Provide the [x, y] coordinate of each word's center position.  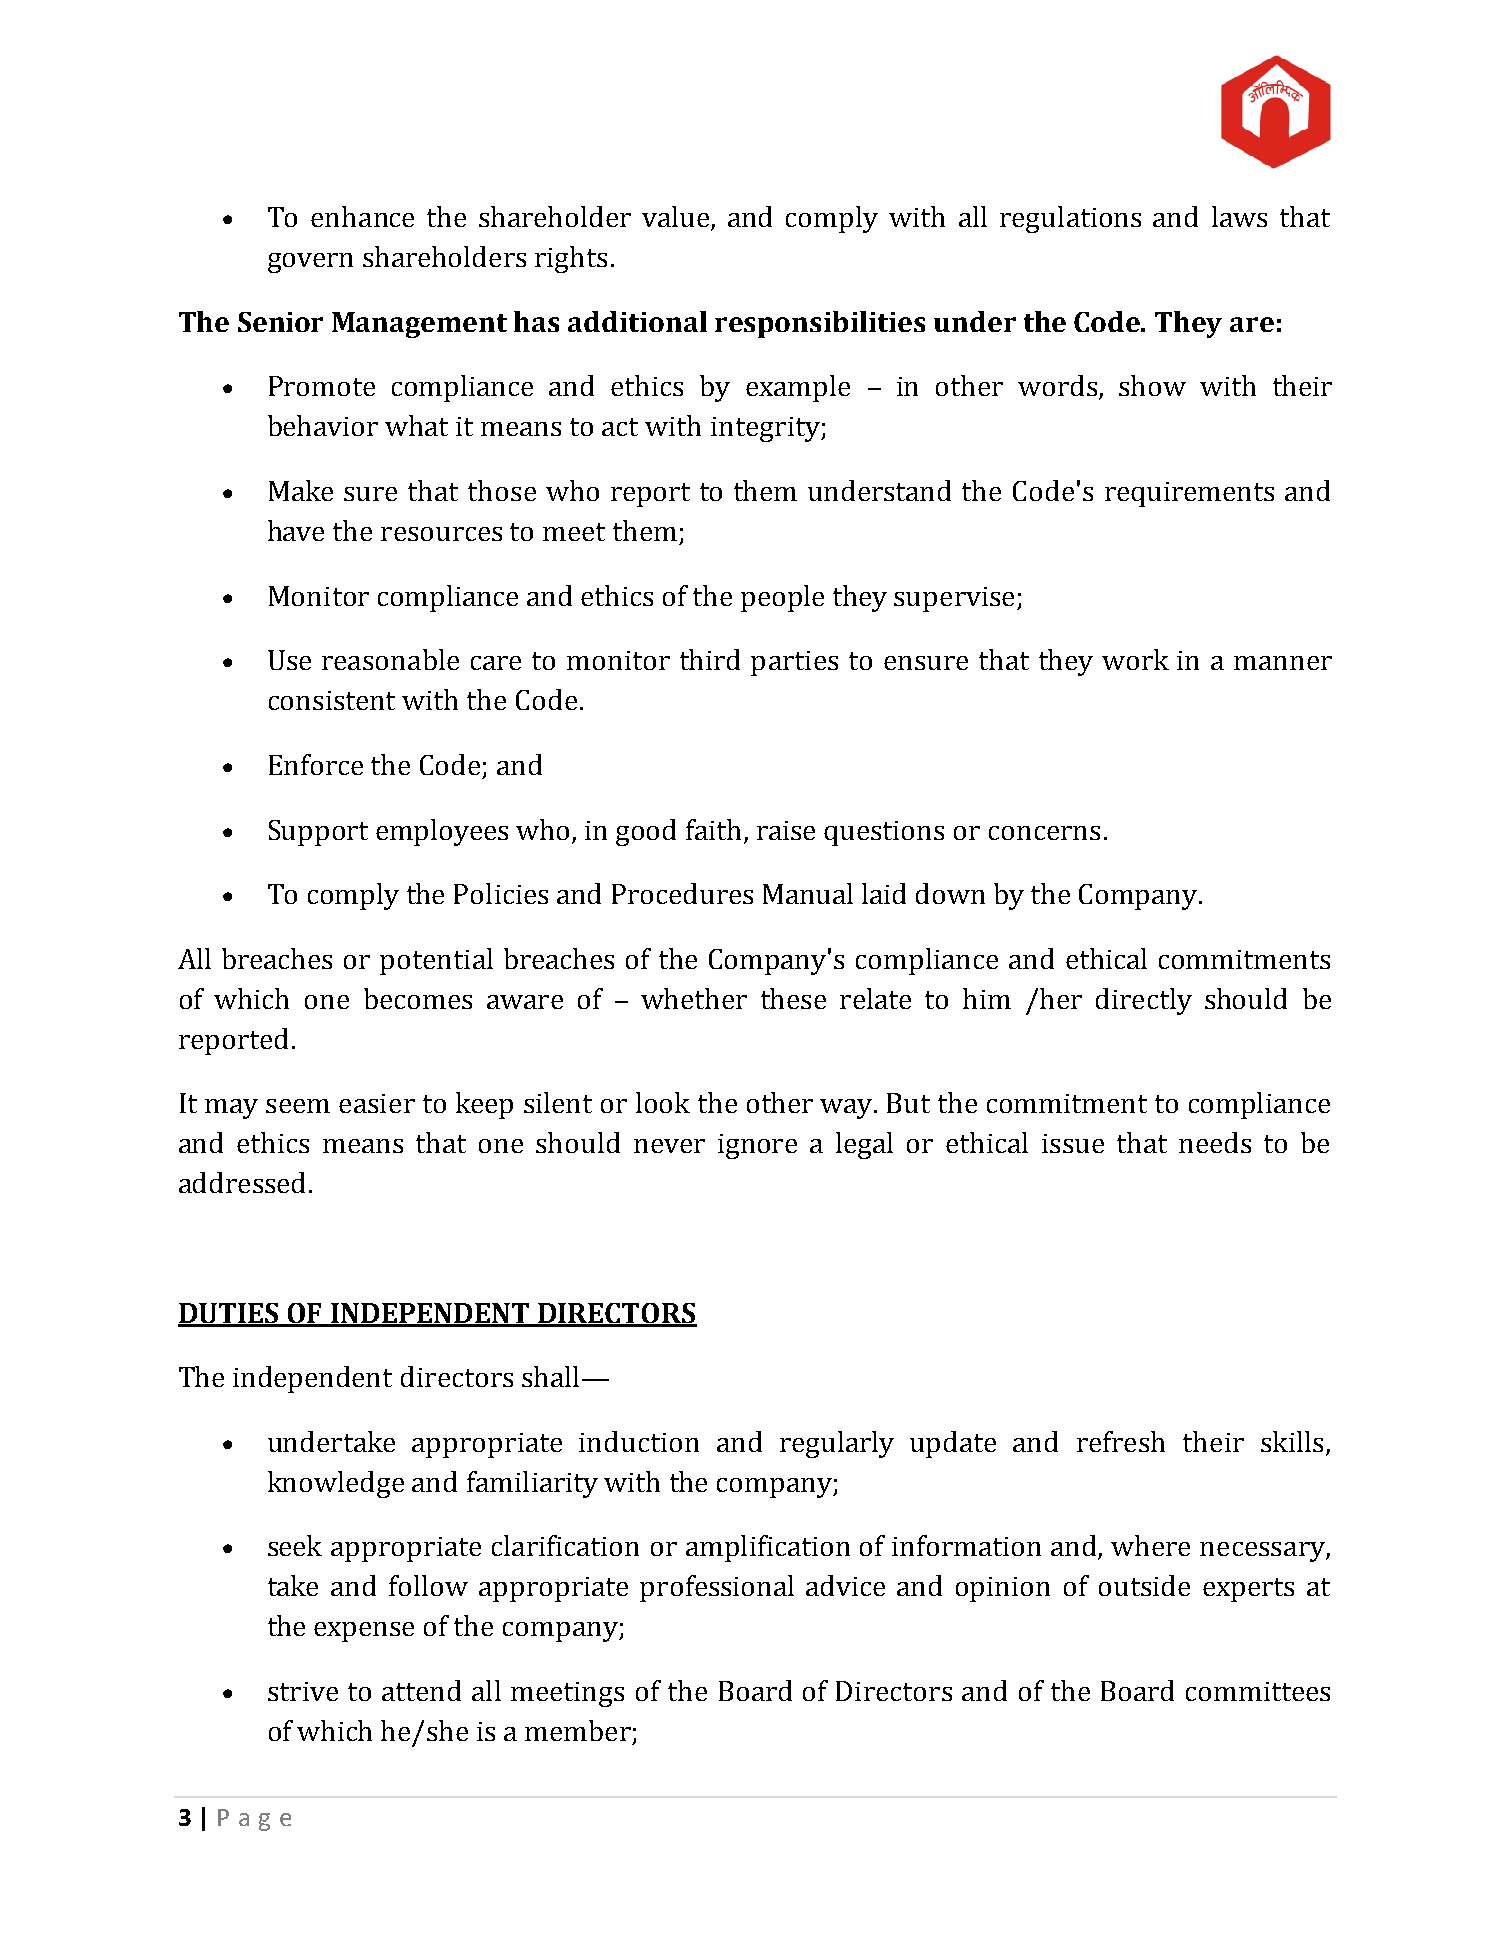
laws [1239, 216]
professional [717, 1588]
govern [310, 263]
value [677, 218]
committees [1258, 1691]
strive [303, 1691]
